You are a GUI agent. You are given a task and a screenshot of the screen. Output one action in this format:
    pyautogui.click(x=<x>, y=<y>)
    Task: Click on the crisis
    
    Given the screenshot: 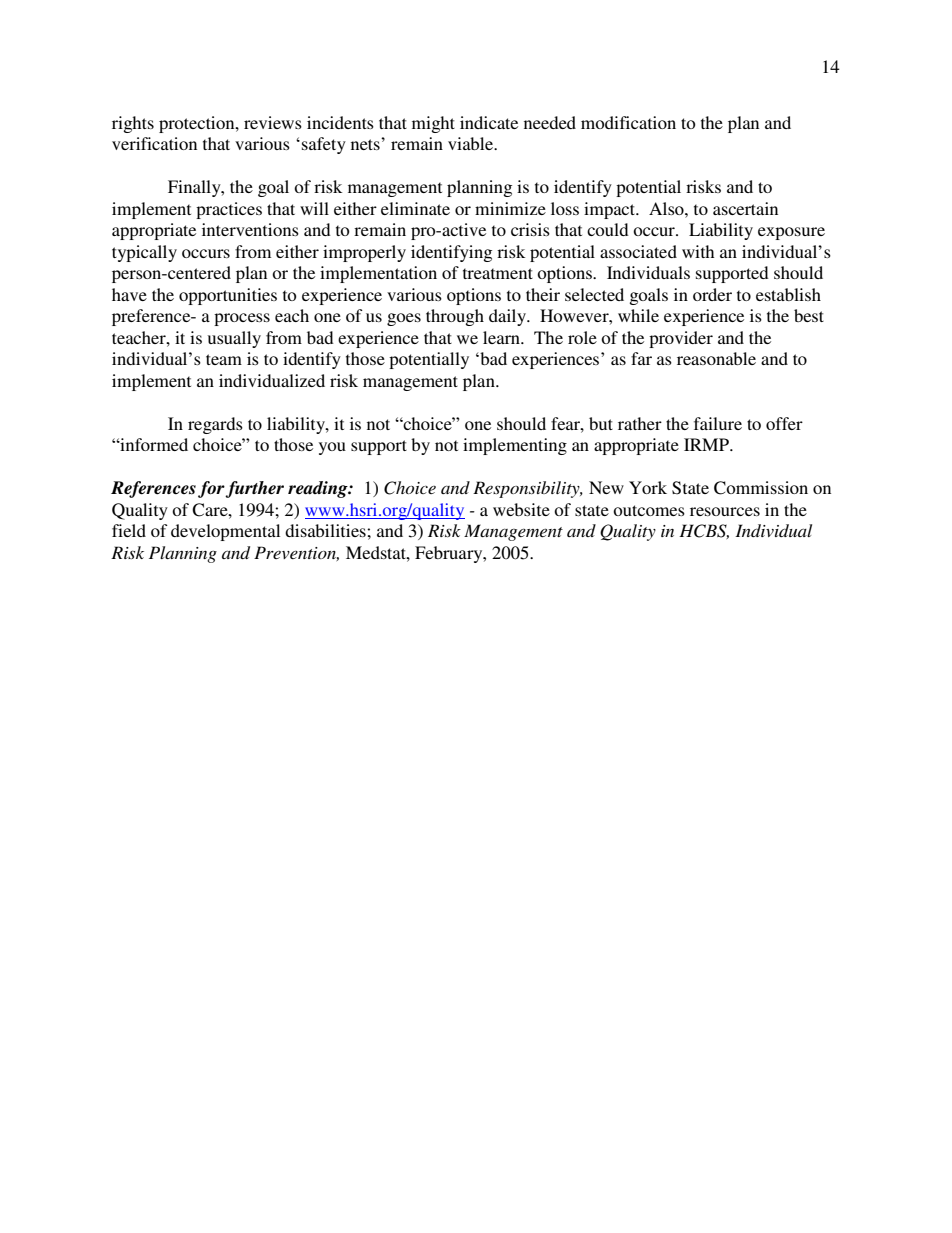 What is the action you would take?
    pyautogui.click(x=530, y=229)
